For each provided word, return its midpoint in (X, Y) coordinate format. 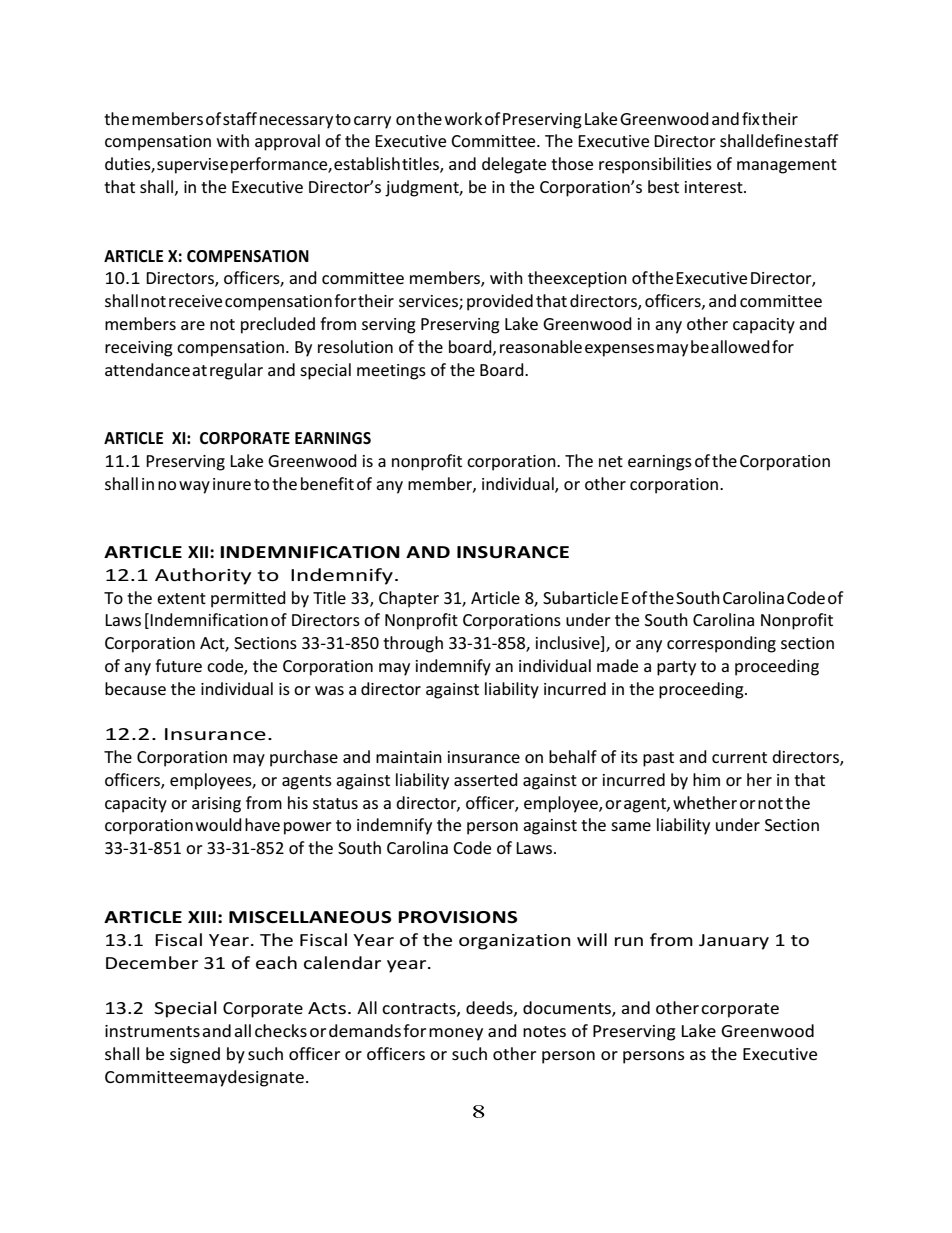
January (734, 942)
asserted (486, 779)
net (611, 461)
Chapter (409, 599)
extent (181, 598)
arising (216, 805)
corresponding (721, 644)
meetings (391, 372)
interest (715, 187)
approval (287, 142)
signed (195, 1055)
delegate (514, 165)
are (193, 325)
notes (544, 1031)
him (706, 779)
